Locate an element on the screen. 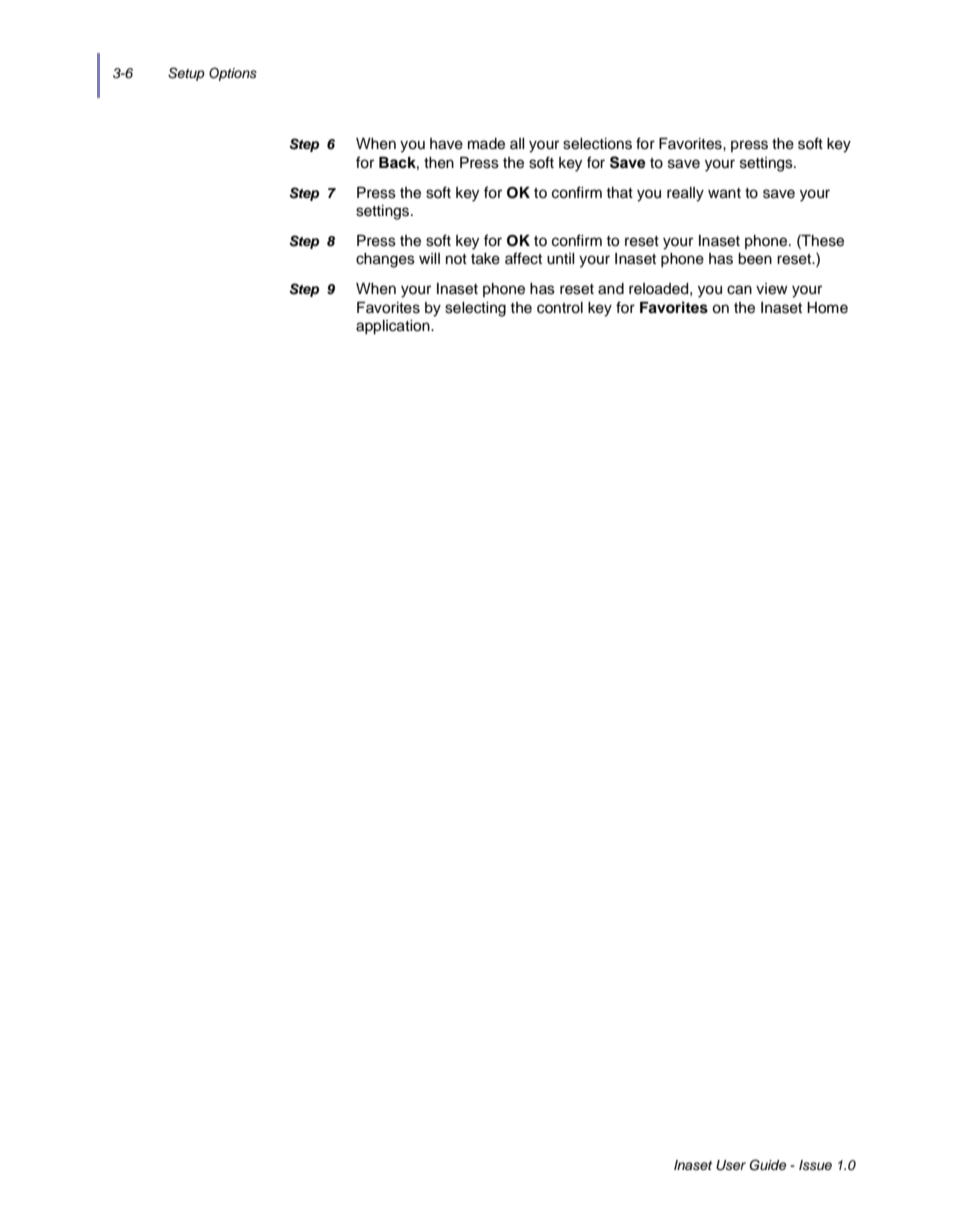 The width and height of the screenshot is (953, 1232). Issue is located at coordinates (815, 1165).
